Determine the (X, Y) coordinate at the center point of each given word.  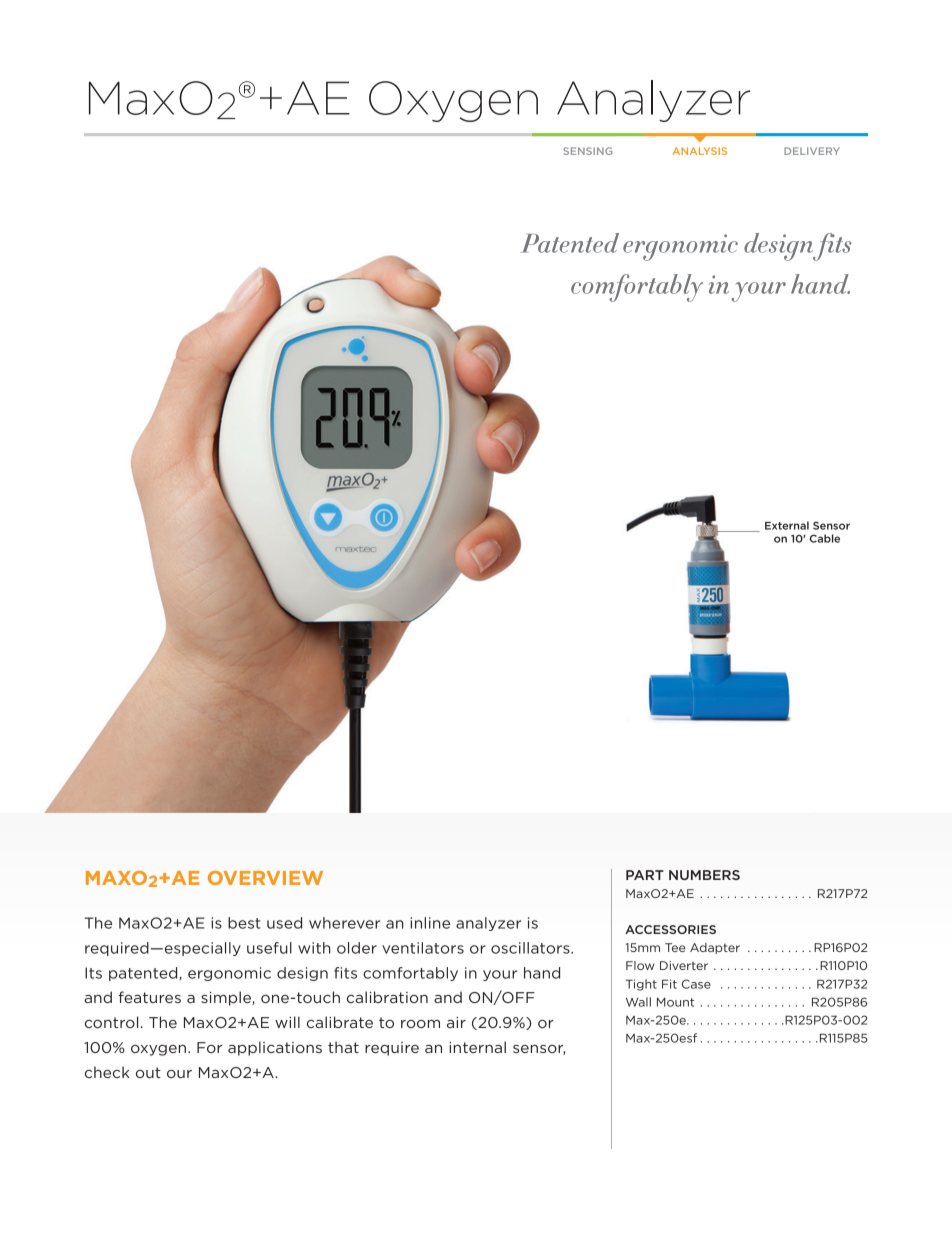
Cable (825, 538)
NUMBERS (704, 875)
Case (696, 984)
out (148, 1072)
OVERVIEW (265, 878)
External (787, 525)
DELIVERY (812, 151)
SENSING (588, 151)
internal (477, 1047)
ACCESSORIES (670, 929)
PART (645, 875)
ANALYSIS (699, 151)
